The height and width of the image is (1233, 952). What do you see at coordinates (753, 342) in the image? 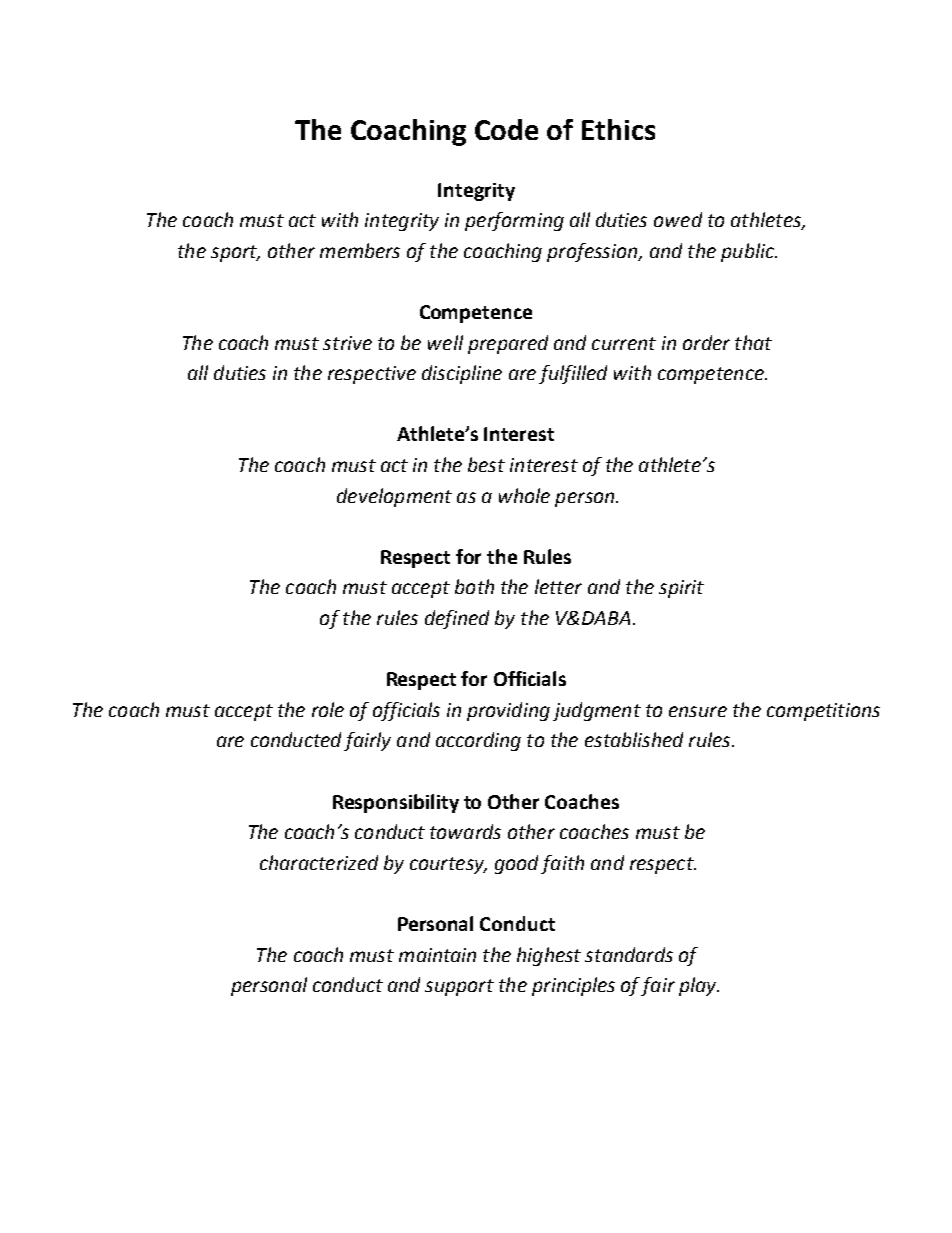
I see `that` at bounding box center [753, 342].
